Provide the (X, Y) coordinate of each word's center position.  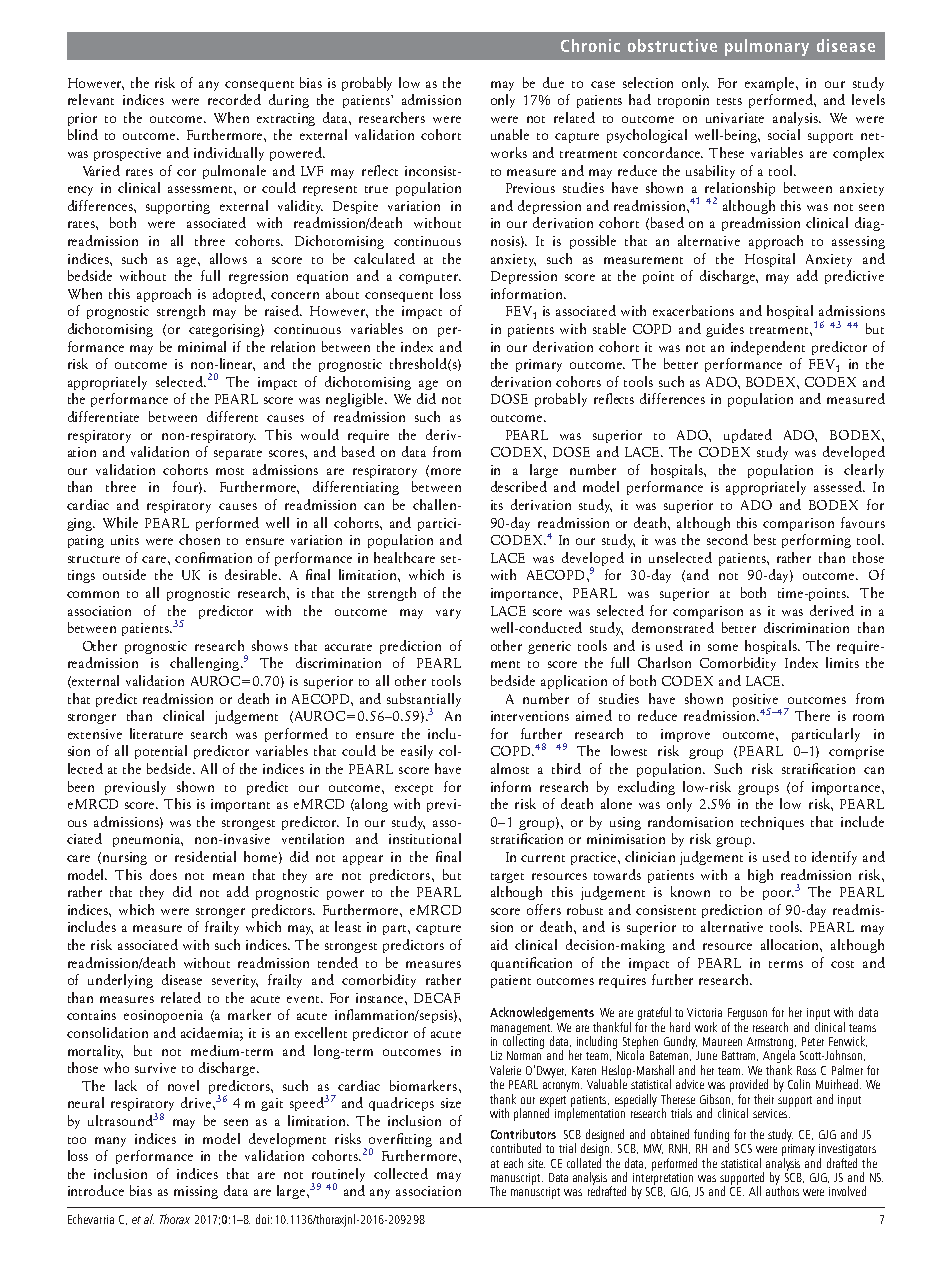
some (723, 647)
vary (448, 614)
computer (430, 279)
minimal (202, 346)
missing (196, 1192)
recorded (234, 99)
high (760, 876)
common (93, 594)
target (507, 878)
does (163, 874)
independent (768, 348)
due (553, 82)
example (771, 84)
